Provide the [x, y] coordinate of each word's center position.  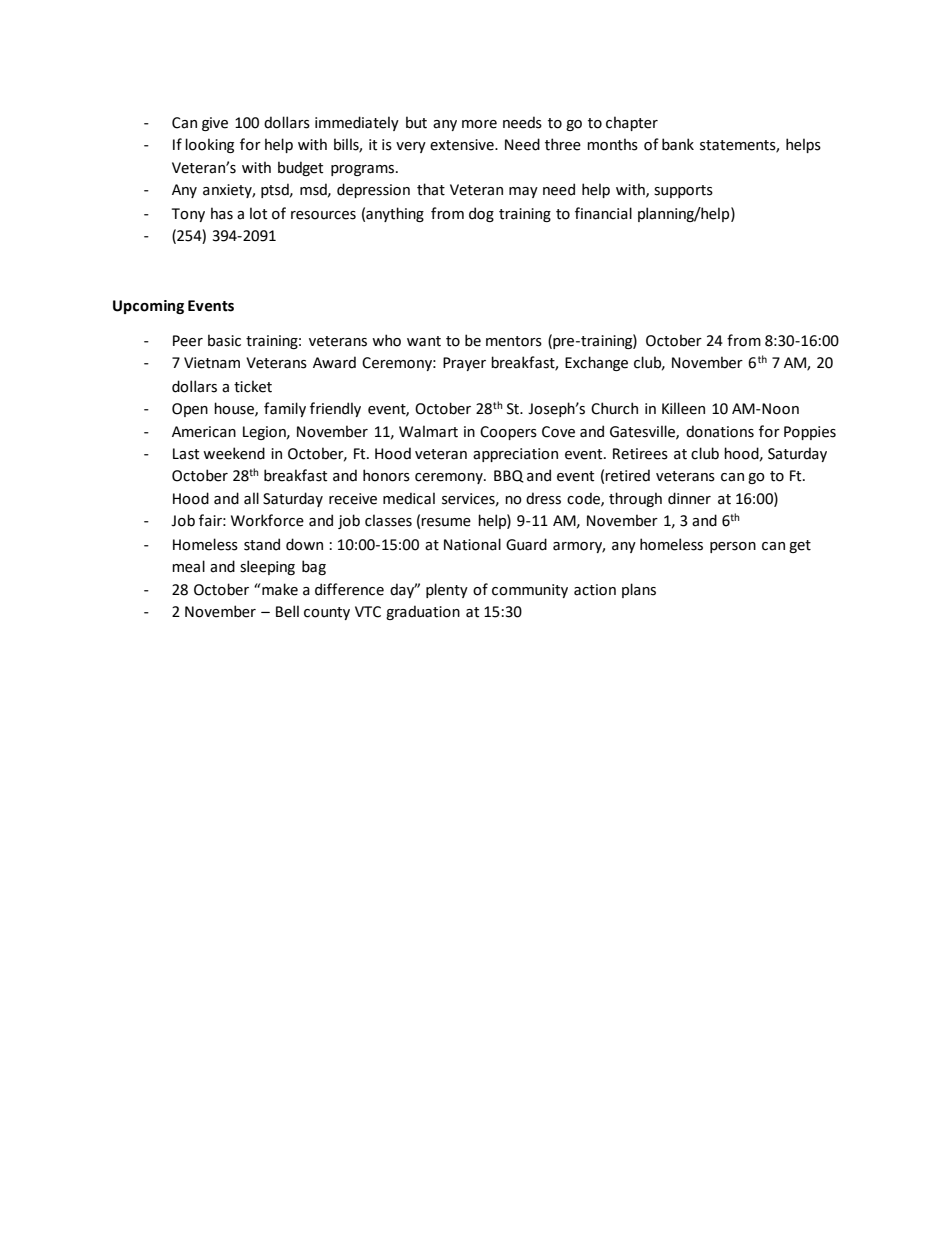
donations [720, 431]
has [222, 213]
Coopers [508, 433]
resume [446, 522]
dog [481, 214]
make [280, 589]
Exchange [596, 363]
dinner [689, 498]
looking [209, 145]
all [251, 498]
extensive [463, 145]
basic [224, 340]
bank [678, 144]
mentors [514, 341]
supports [683, 191]
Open [190, 410]
